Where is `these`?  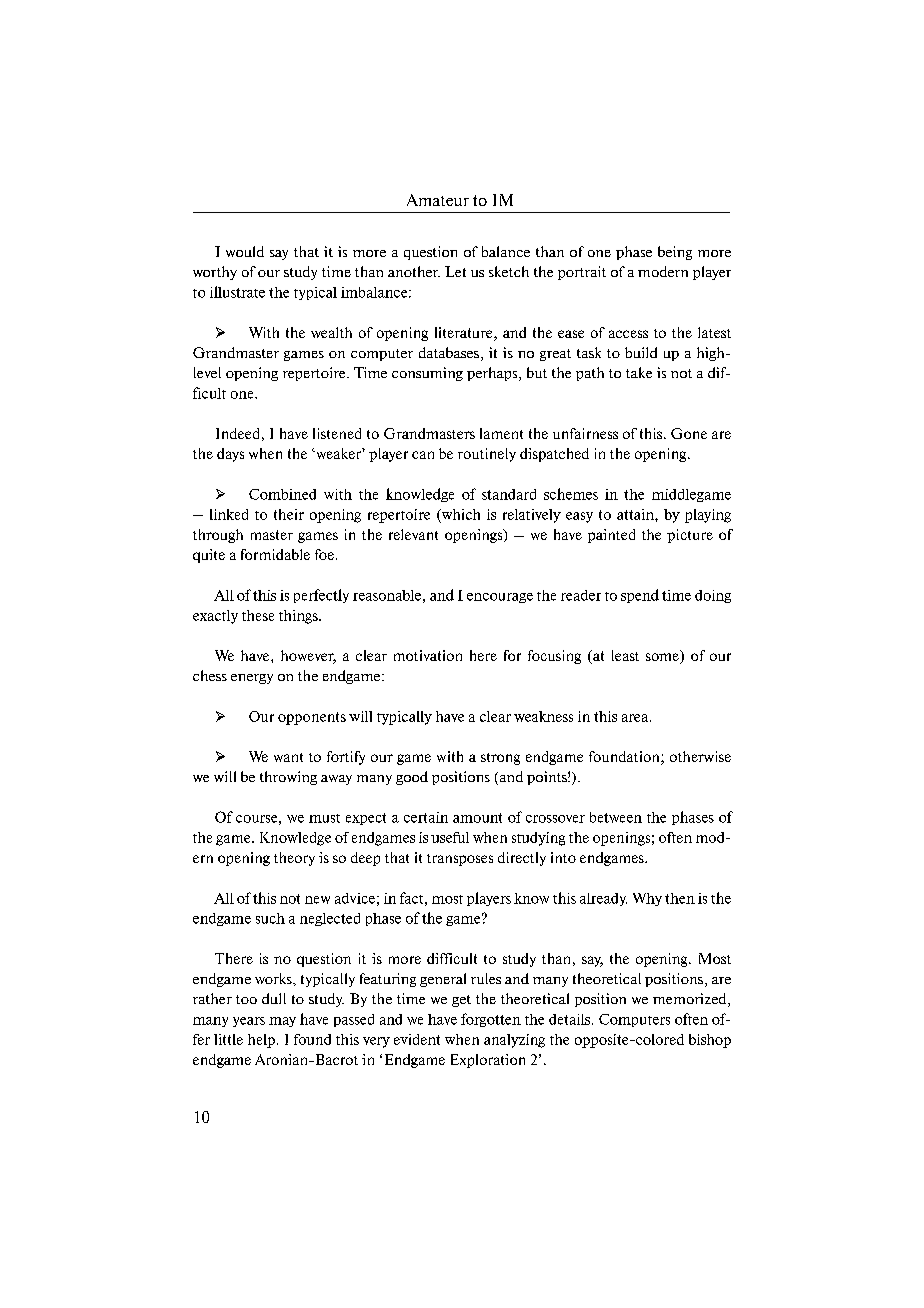
these is located at coordinates (258, 615).
